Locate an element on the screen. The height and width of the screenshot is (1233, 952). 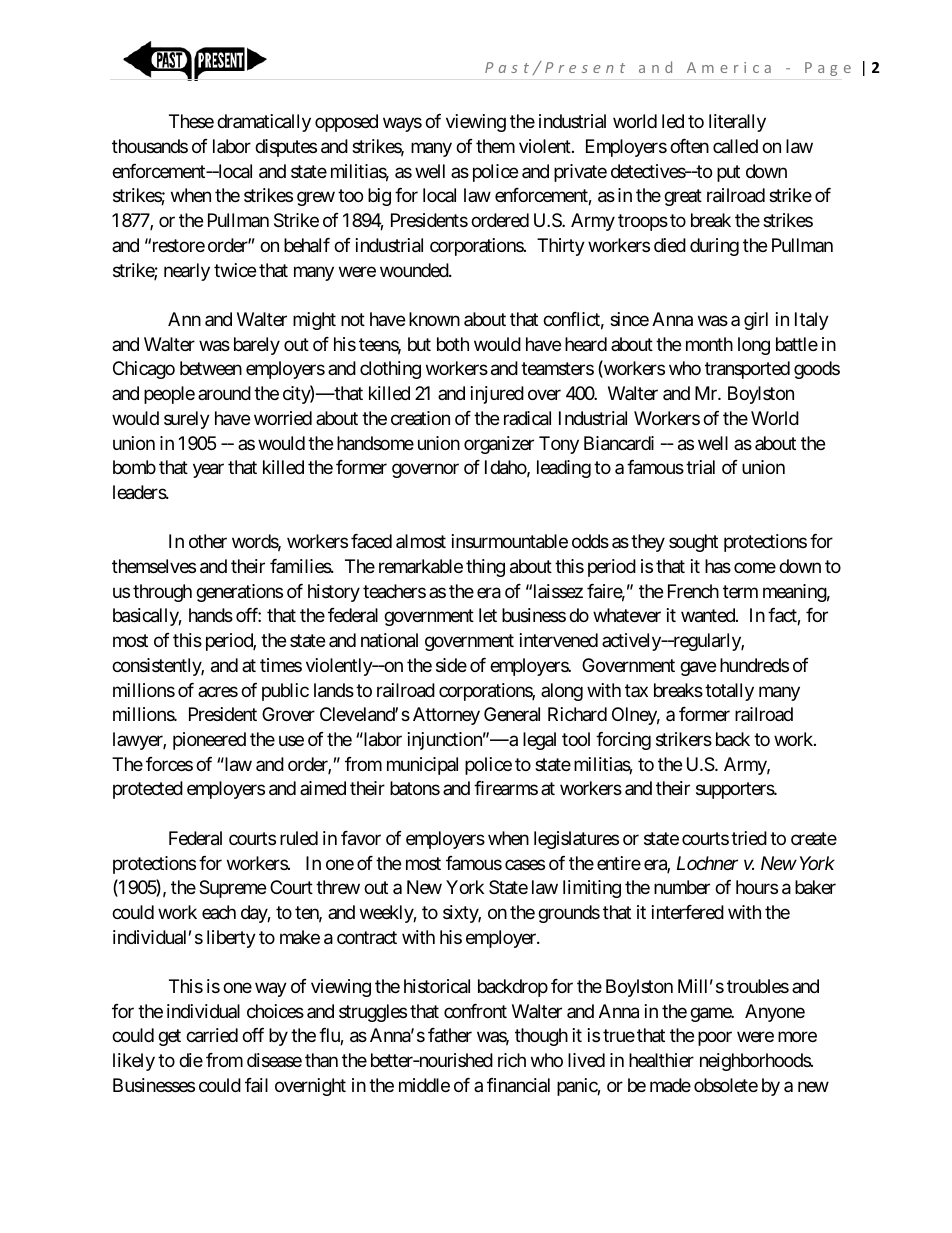
carried is located at coordinates (212, 1035).
